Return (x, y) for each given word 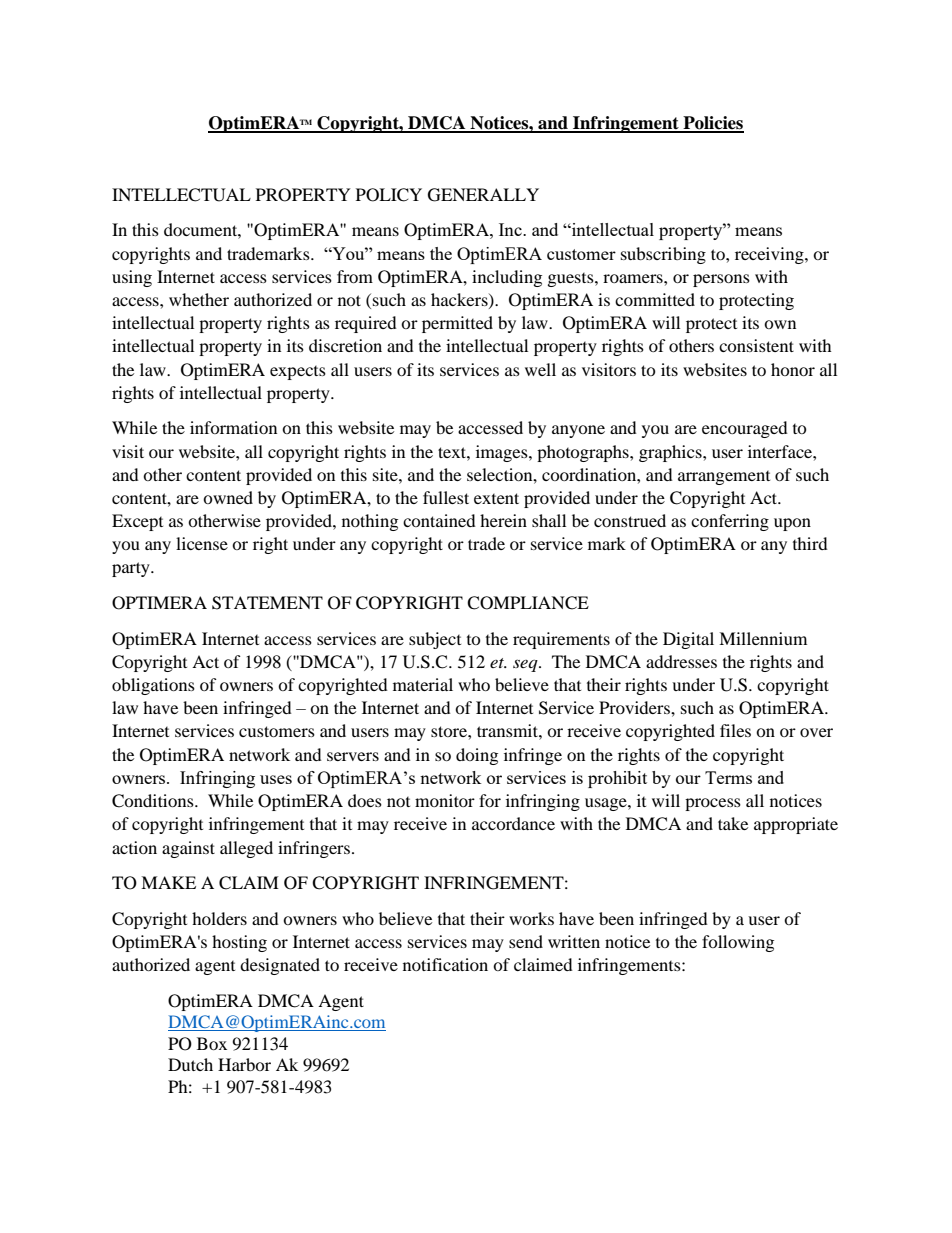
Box (212, 1043)
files (735, 730)
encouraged (745, 429)
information (233, 427)
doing (477, 756)
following (738, 943)
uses (276, 779)
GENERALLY (483, 195)
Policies (712, 124)
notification (445, 964)
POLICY (389, 195)
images (503, 453)
